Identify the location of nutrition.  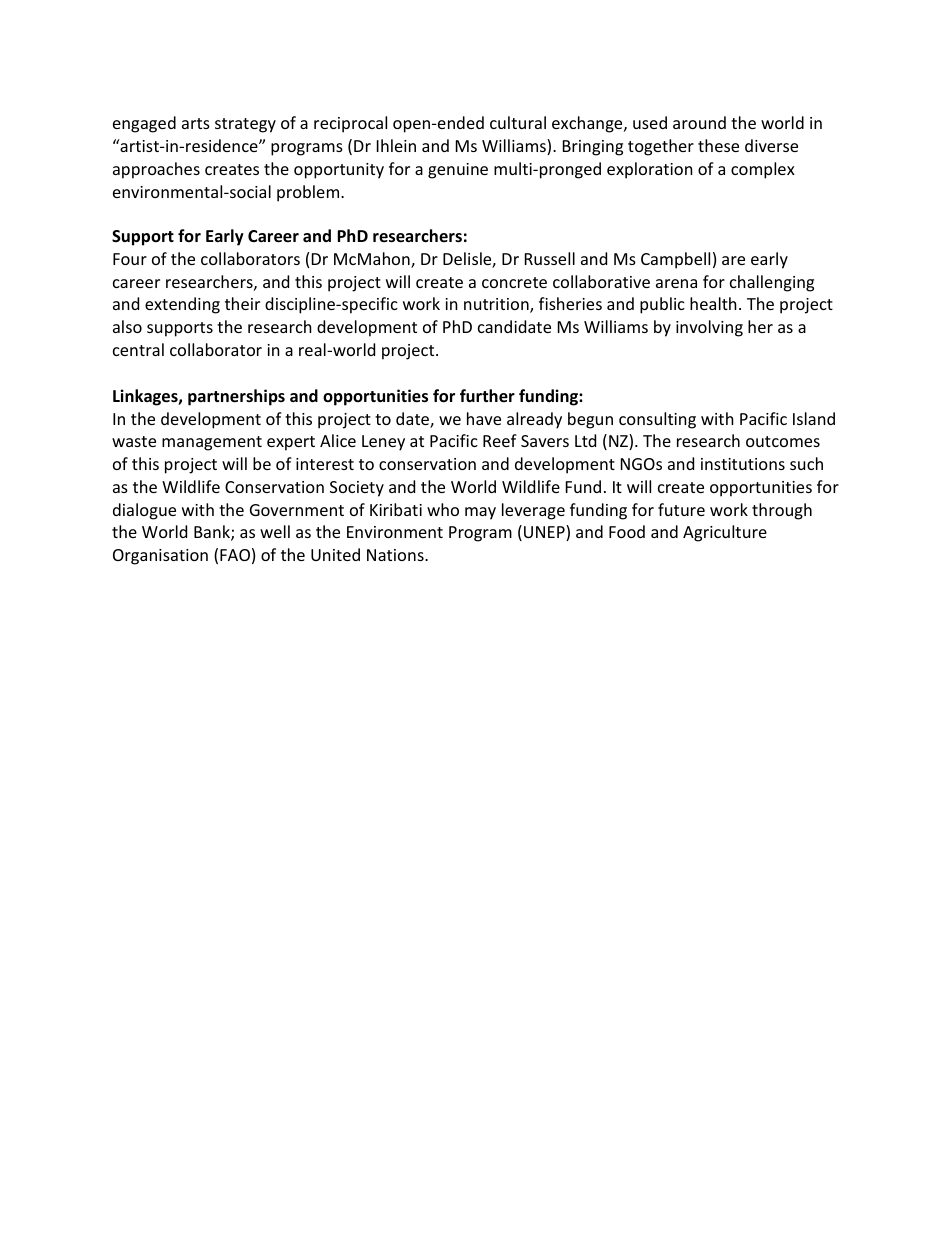
(497, 305).
